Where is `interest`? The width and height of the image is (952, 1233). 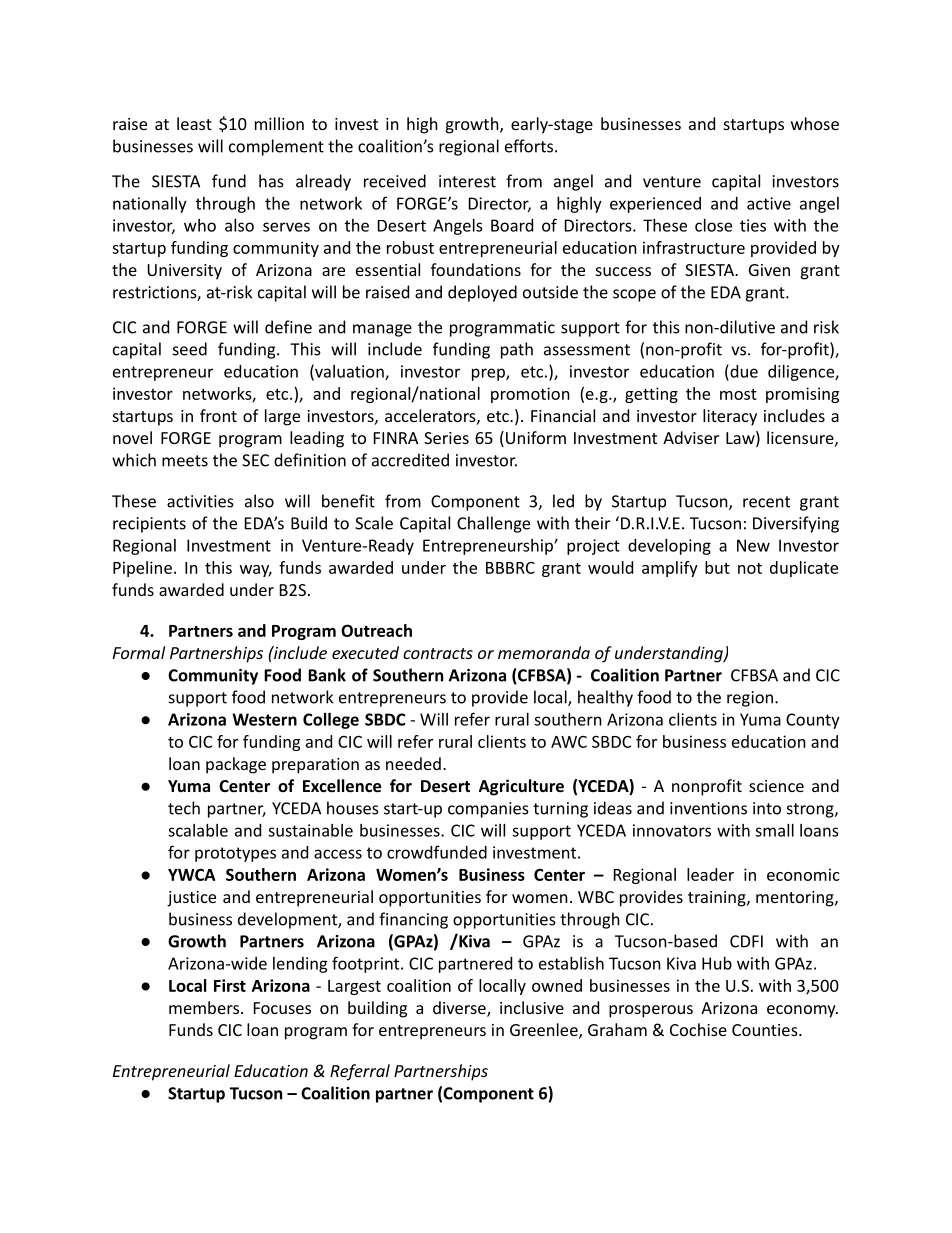
interest is located at coordinates (467, 181).
